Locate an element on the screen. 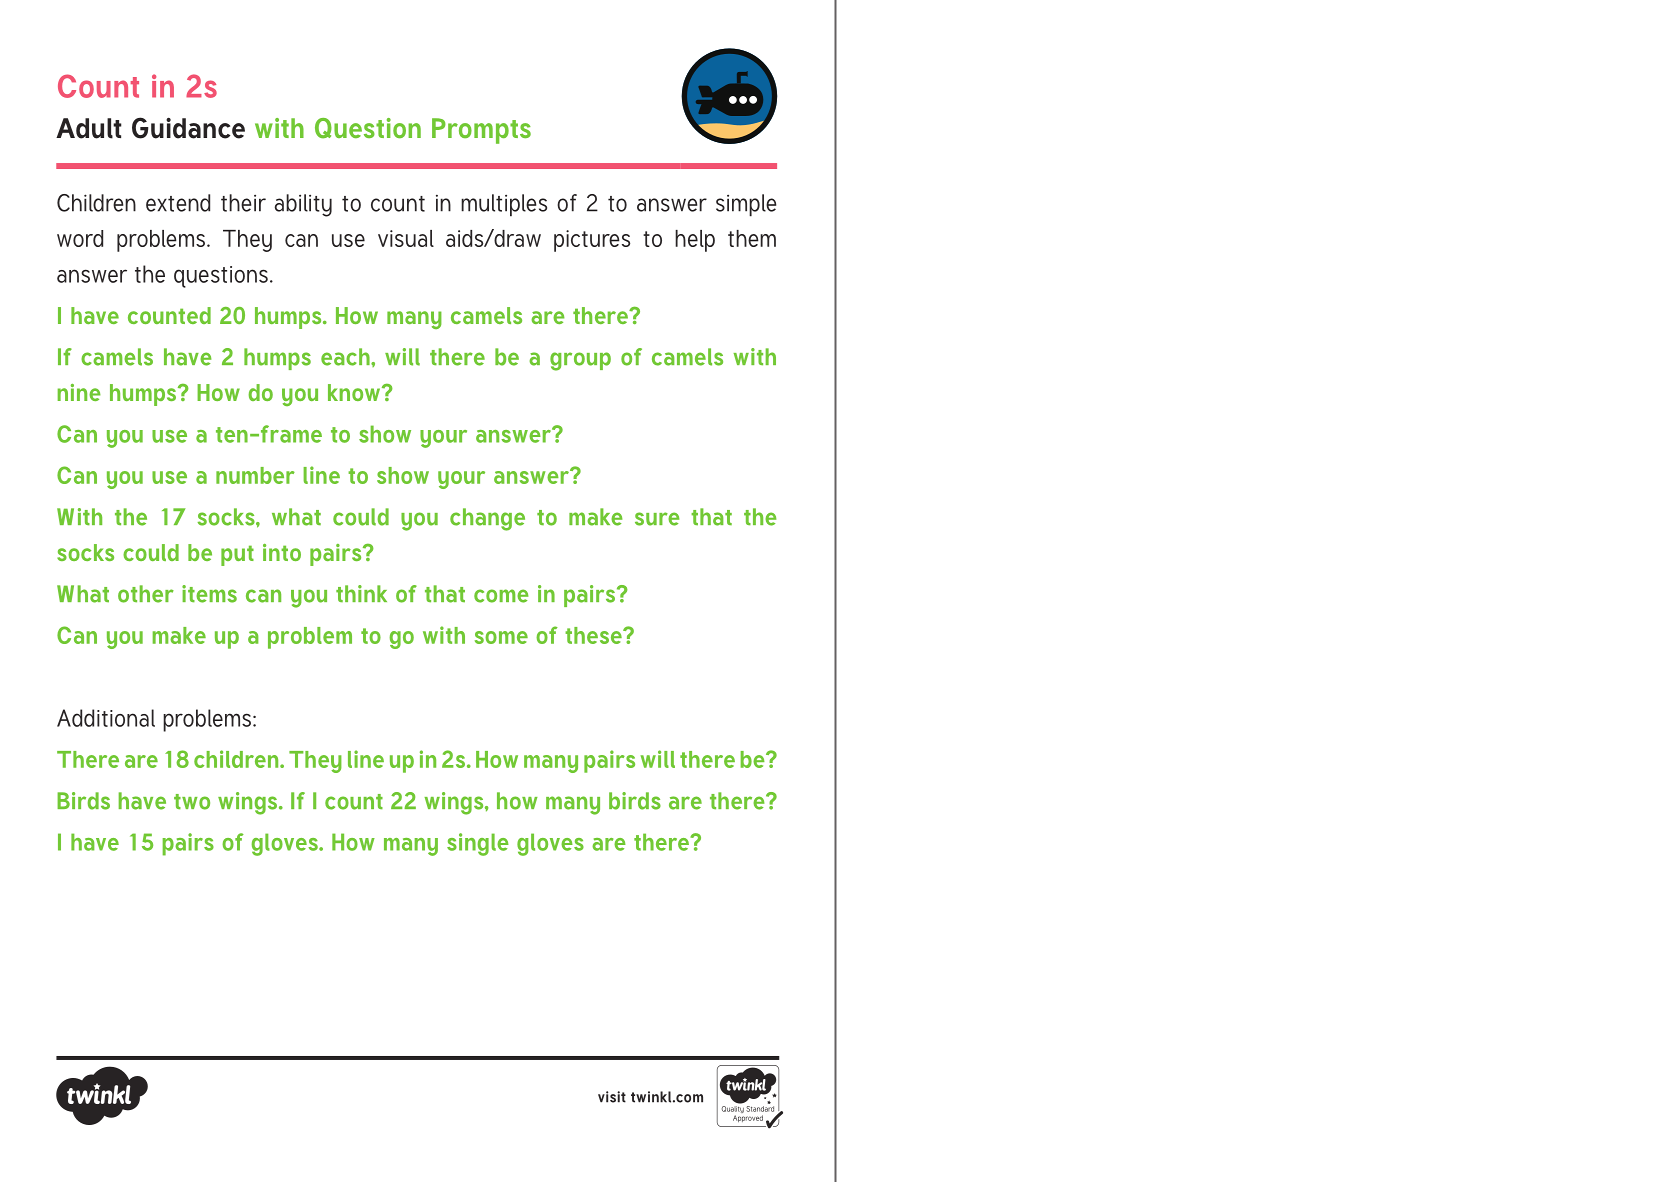 The image size is (1671, 1182). two is located at coordinates (192, 802).
